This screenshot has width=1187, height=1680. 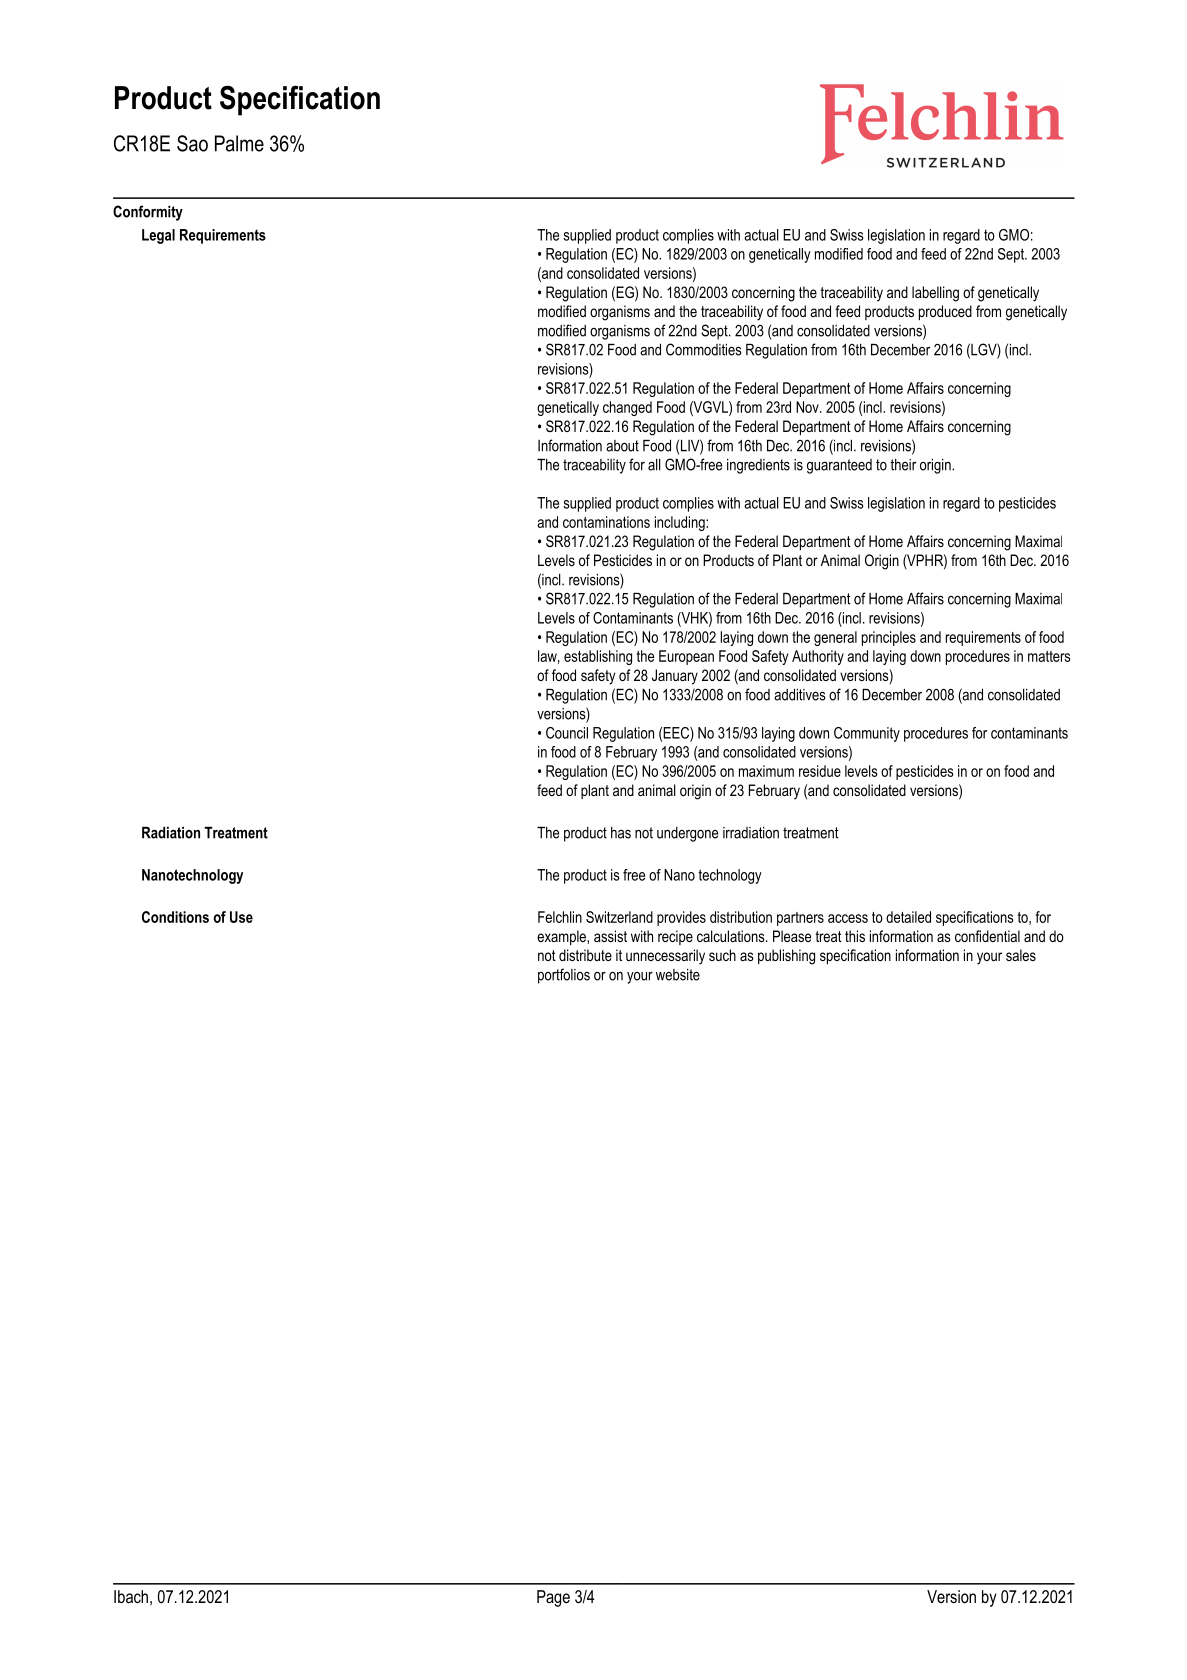 What do you see at coordinates (704, 349) in the screenshot?
I see `Commodities` at bounding box center [704, 349].
